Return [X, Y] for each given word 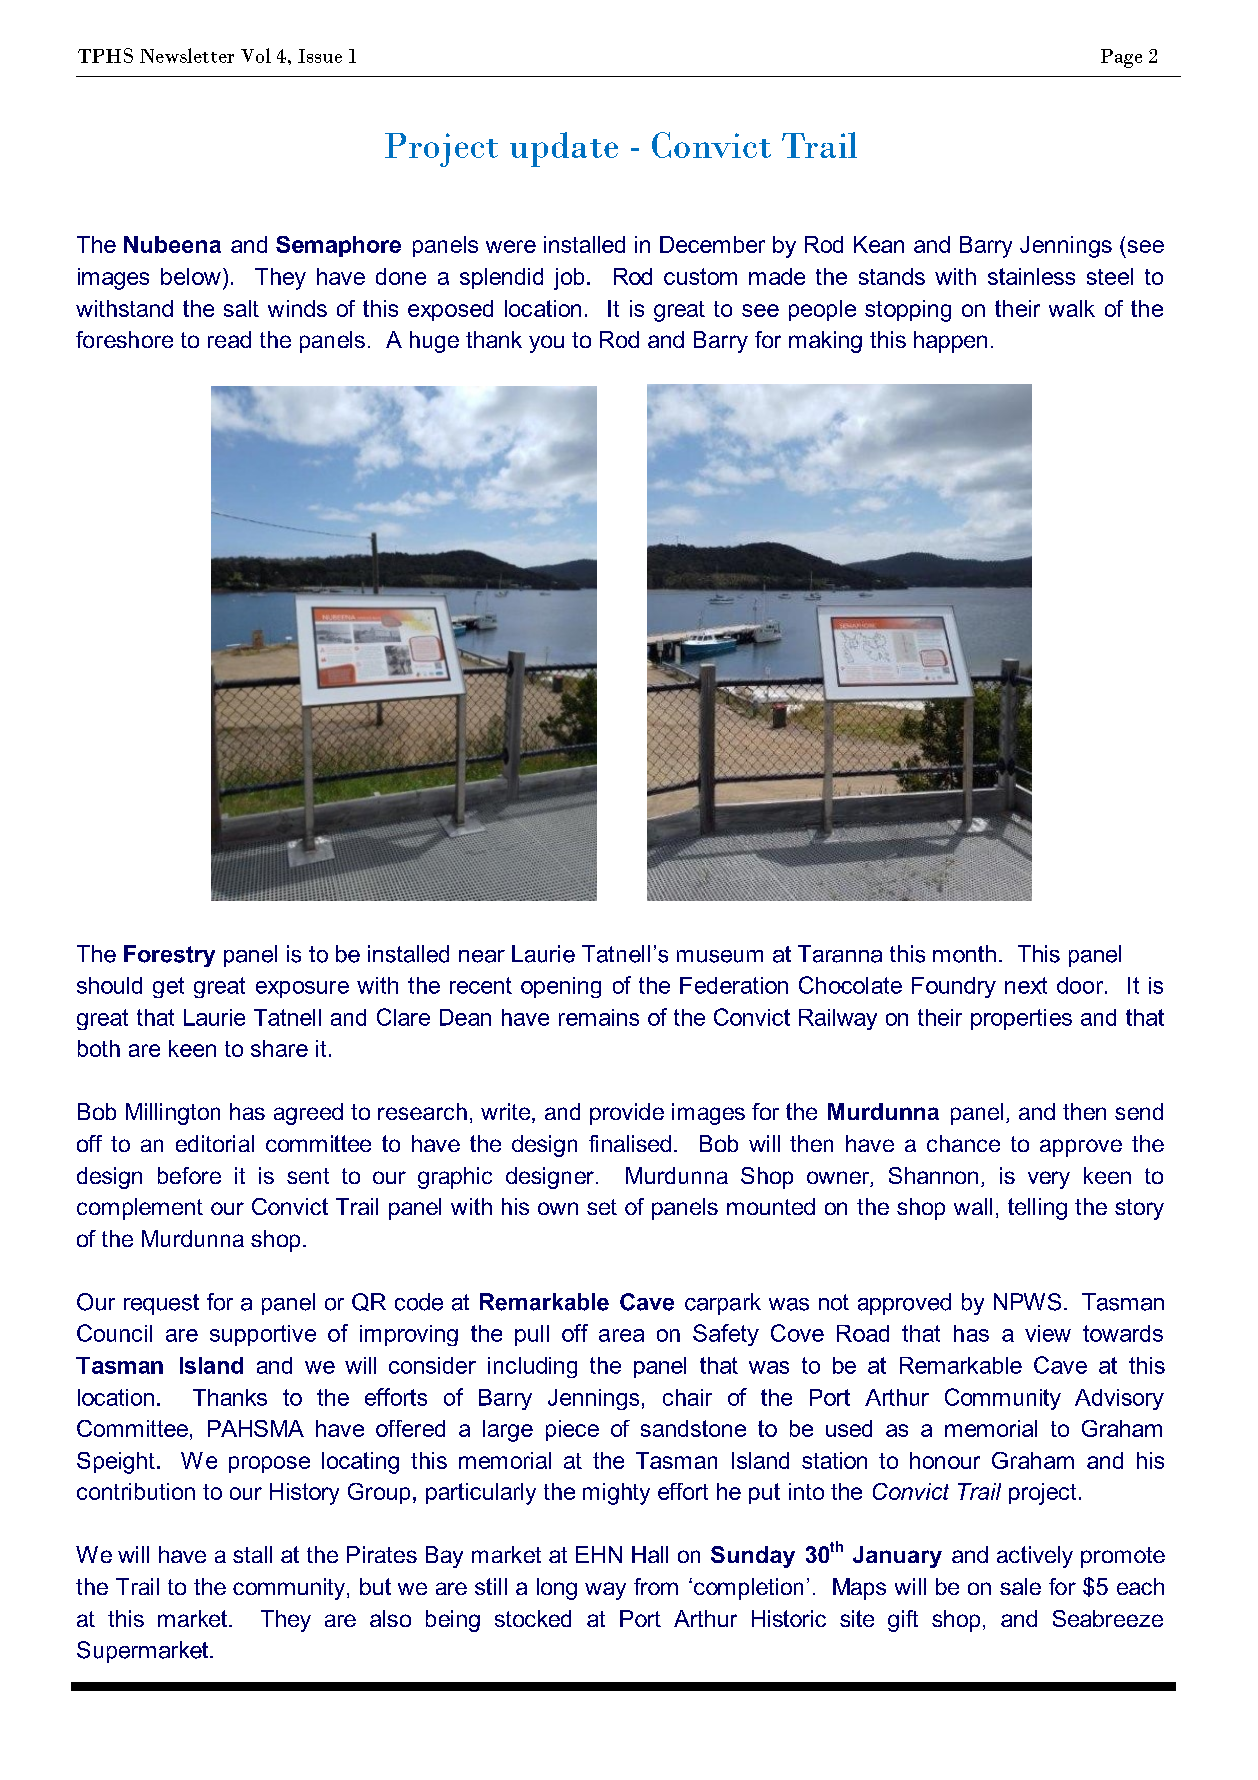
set [602, 1207]
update [564, 149]
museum [720, 956]
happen [950, 342]
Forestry [169, 956]
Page [1121, 58]
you [546, 344]
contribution [136, 1491]
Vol [256, 55]
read [229, 339]
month [964, 954]
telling [1037, 1209]
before [189, 1175]
